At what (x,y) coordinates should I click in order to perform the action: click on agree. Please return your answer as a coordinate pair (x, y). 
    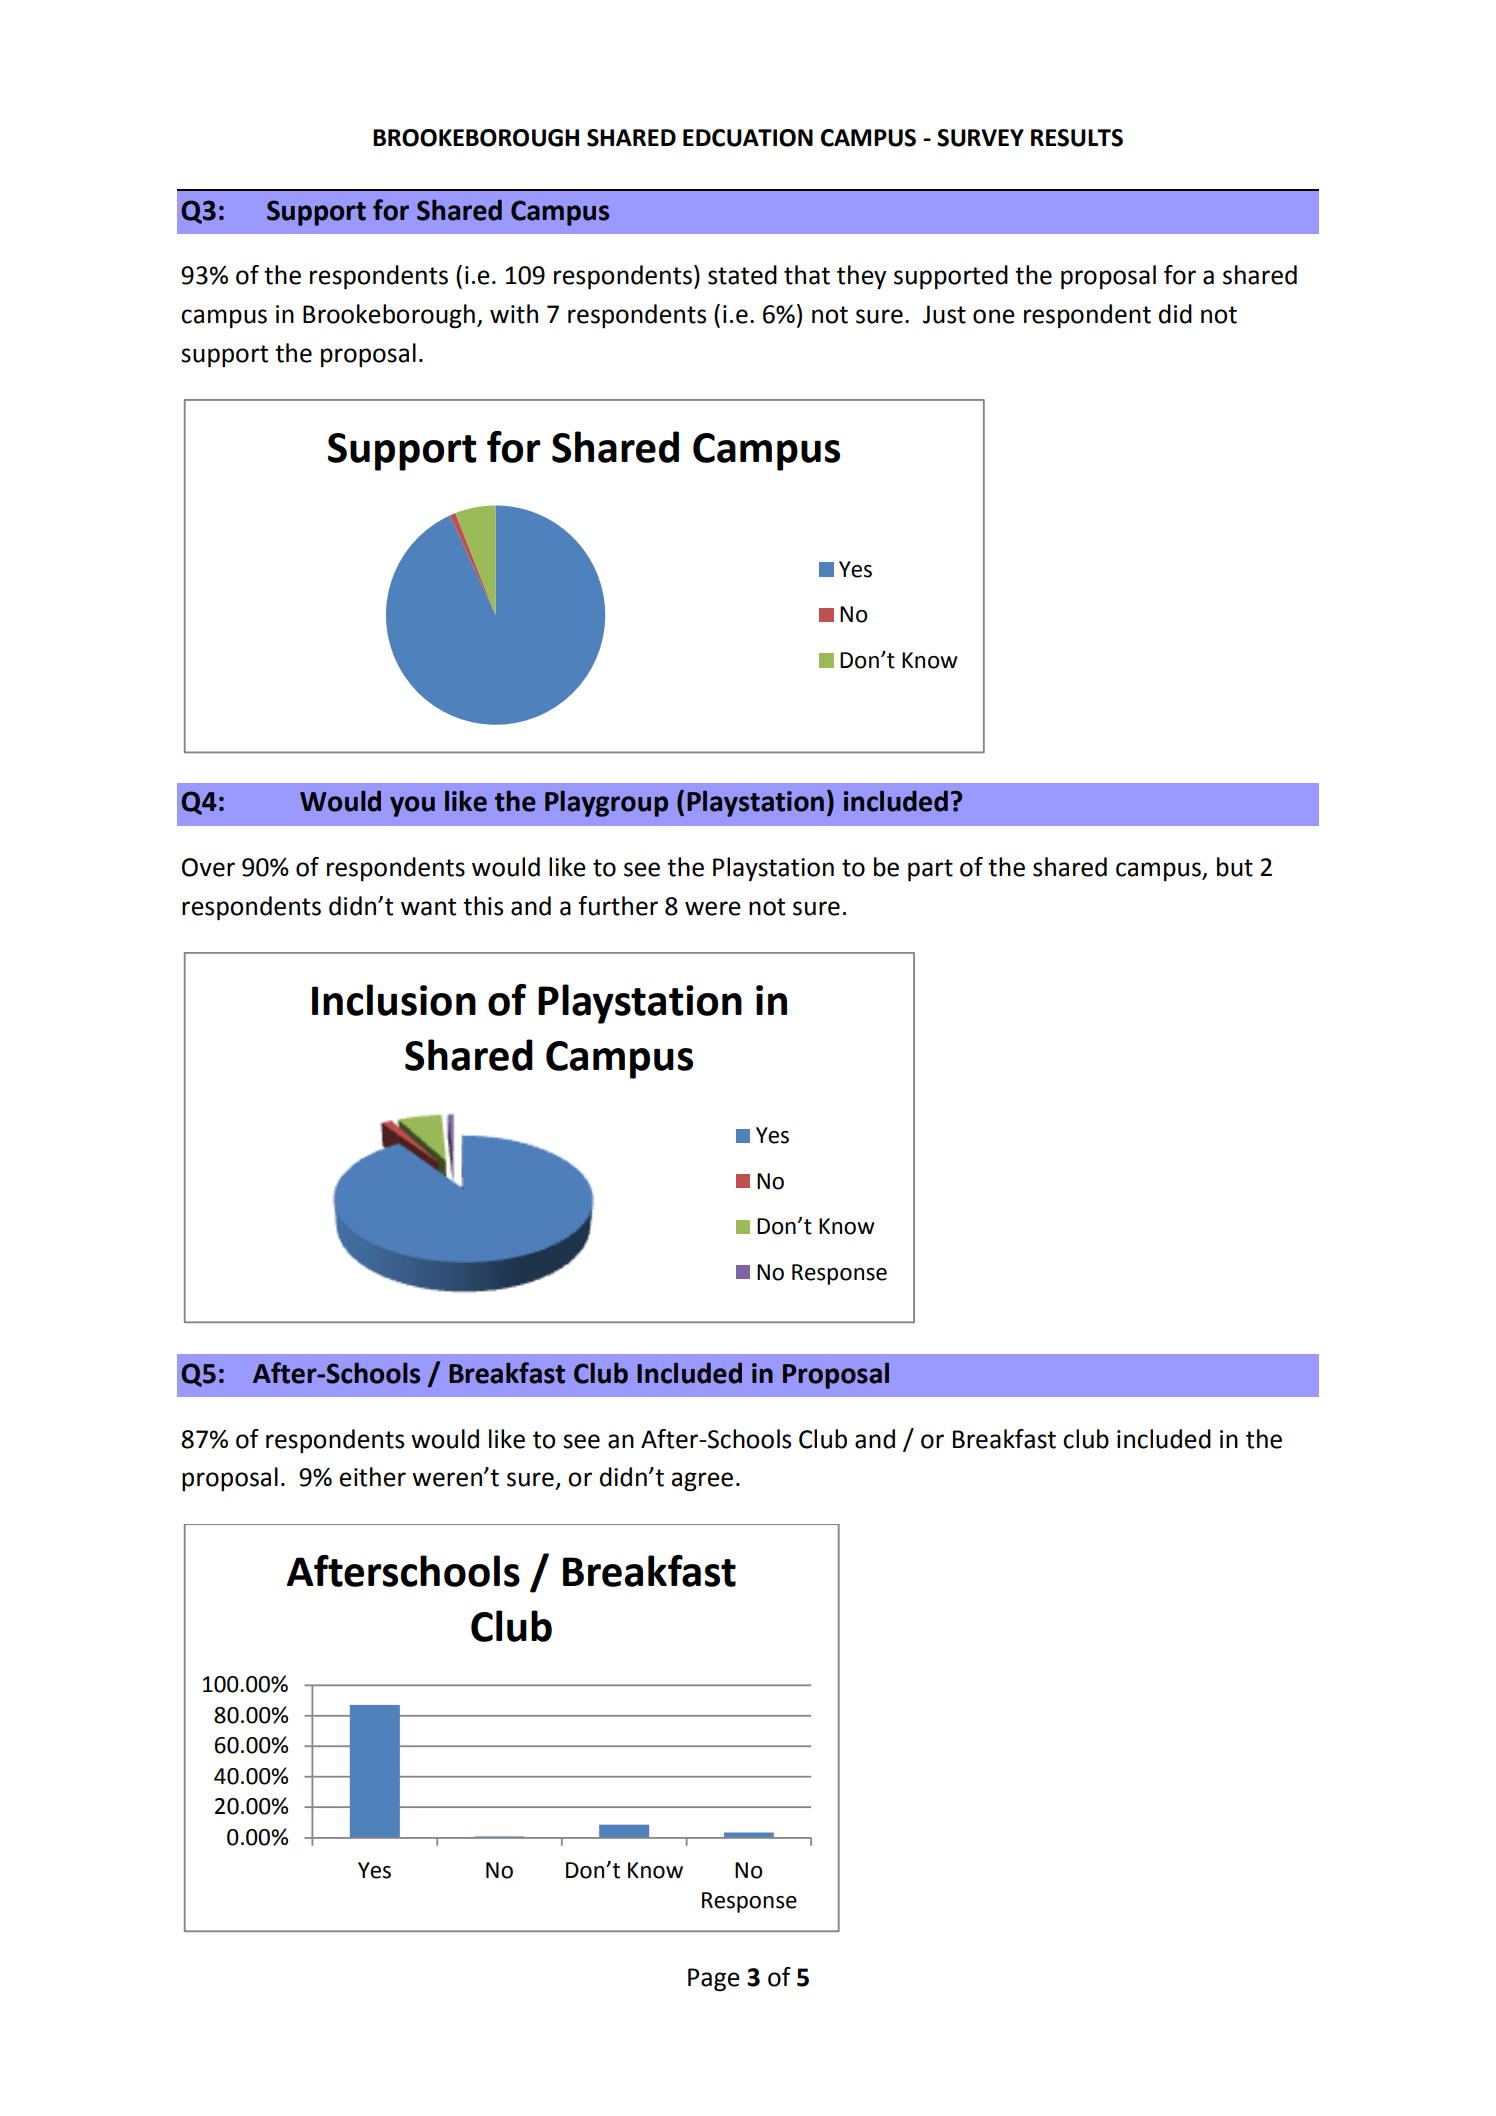
    Looking at the image, I should click on (702, 1482).
